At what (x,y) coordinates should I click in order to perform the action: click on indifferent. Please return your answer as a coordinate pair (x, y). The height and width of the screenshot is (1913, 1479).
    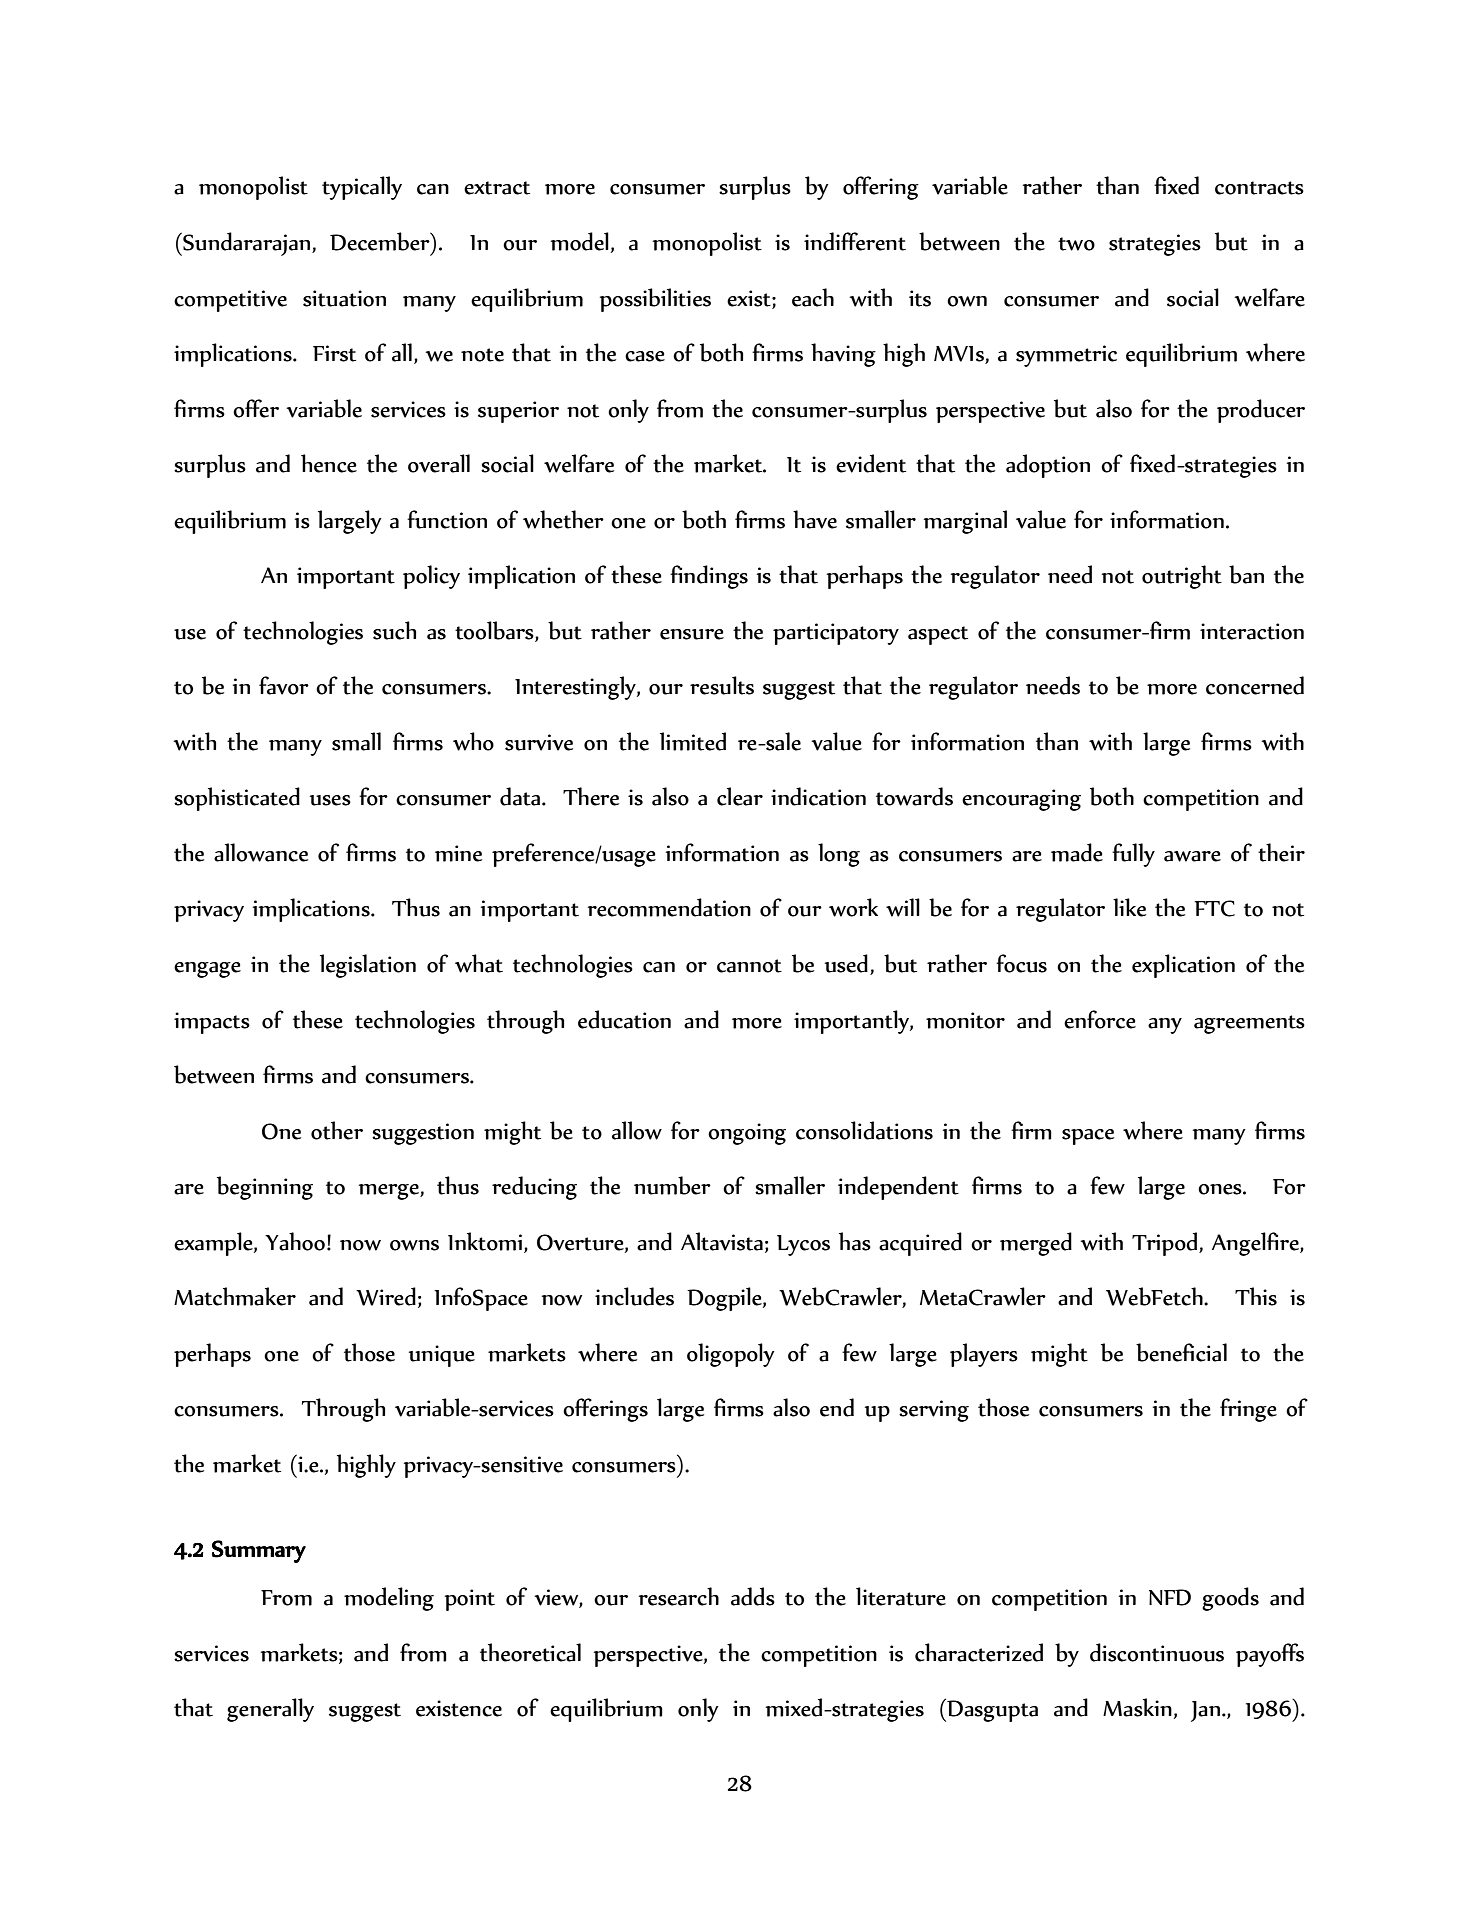
    Looking at the image, I should click on (855, 241).
